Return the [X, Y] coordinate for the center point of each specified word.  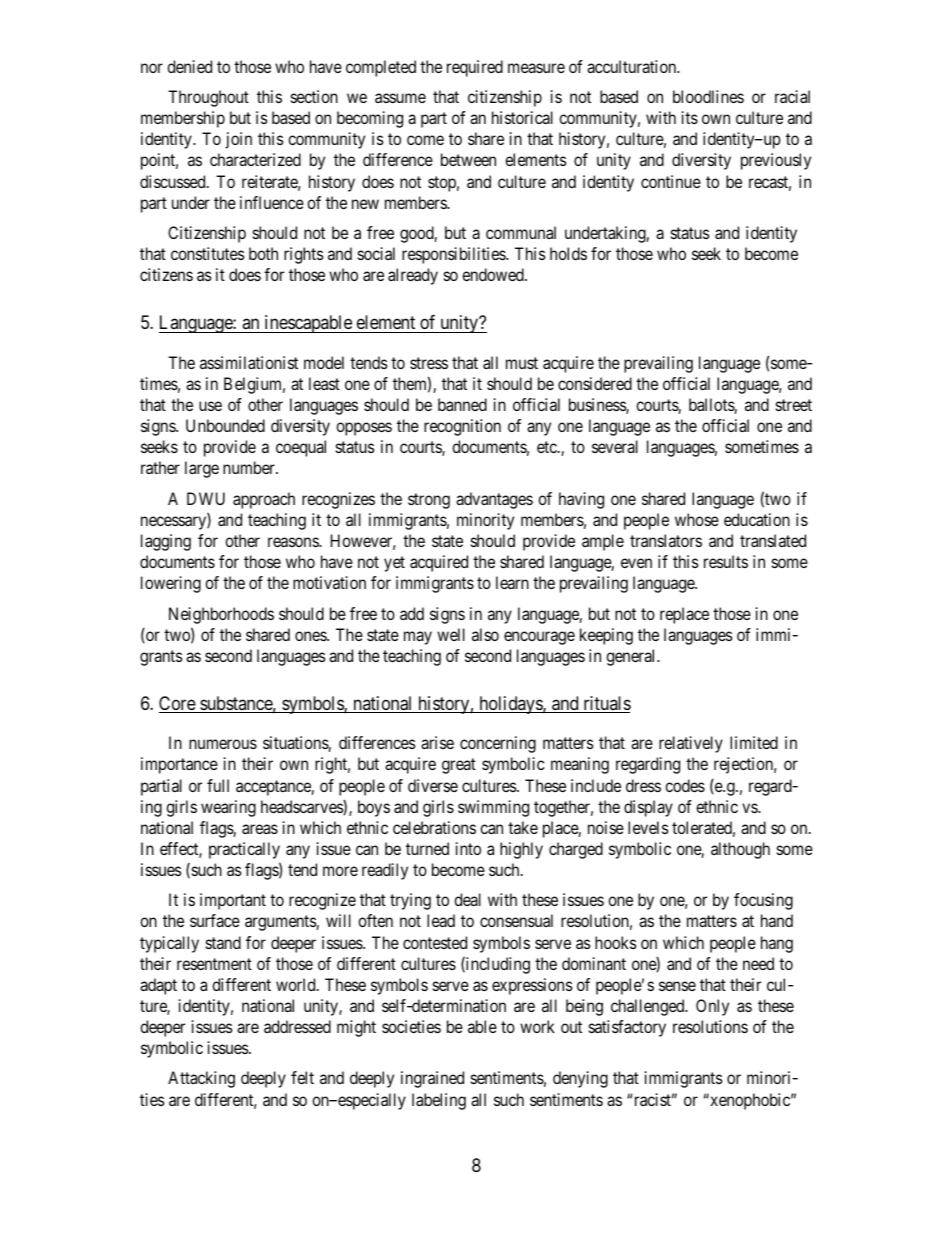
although [740, 850]
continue [671, 181]
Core [178, 704]
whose [697, 519]
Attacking [201, 1079]
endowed [494, 274]
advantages [494, 500]
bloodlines [708, 96]
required [475, 68]
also [485, 634]
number [250, 467]
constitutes [208, 253]
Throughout [208, 98]
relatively [691, 744]
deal [467, 899]
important [233, 901]
